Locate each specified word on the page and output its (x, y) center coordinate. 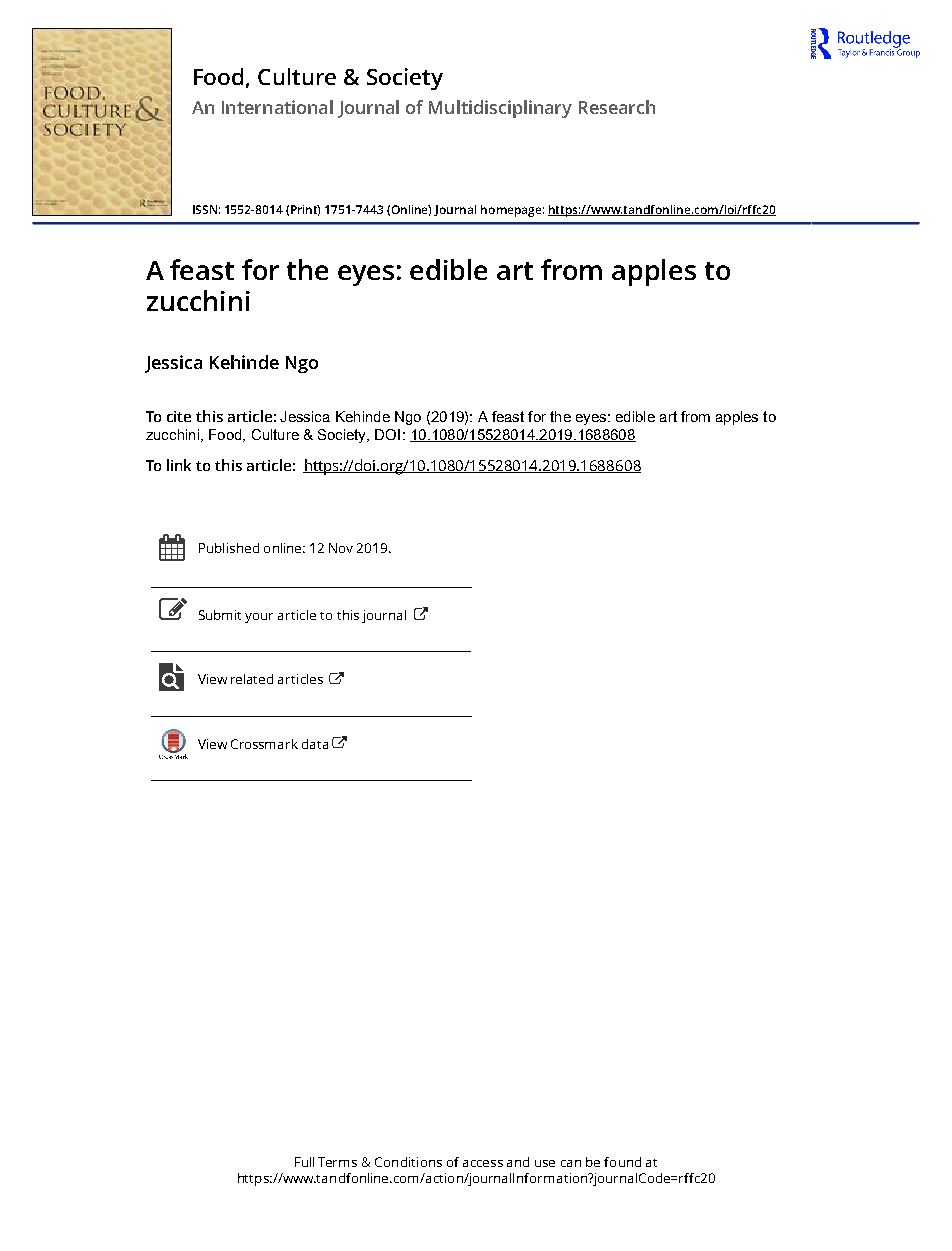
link (179, 465)
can (571, 1163)
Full (304, 1162)
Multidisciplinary (500, 109)
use (545, 1163)
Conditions (408, 1162)
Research (617, 107)
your (259, 618)
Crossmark (264, 744)
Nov (341, 548)
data (315, 744)
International (277, 107)
